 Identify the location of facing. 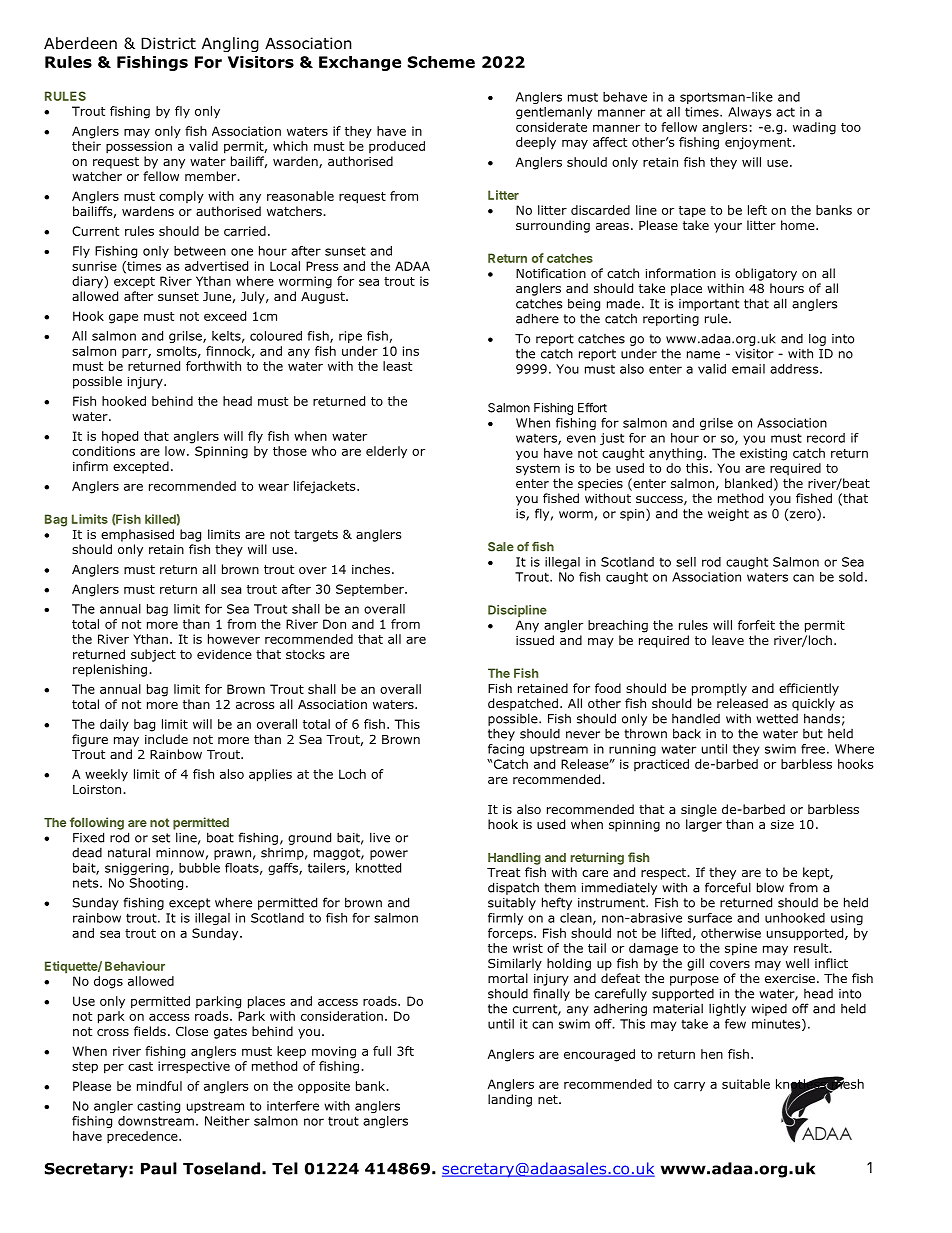
(506, 750).
